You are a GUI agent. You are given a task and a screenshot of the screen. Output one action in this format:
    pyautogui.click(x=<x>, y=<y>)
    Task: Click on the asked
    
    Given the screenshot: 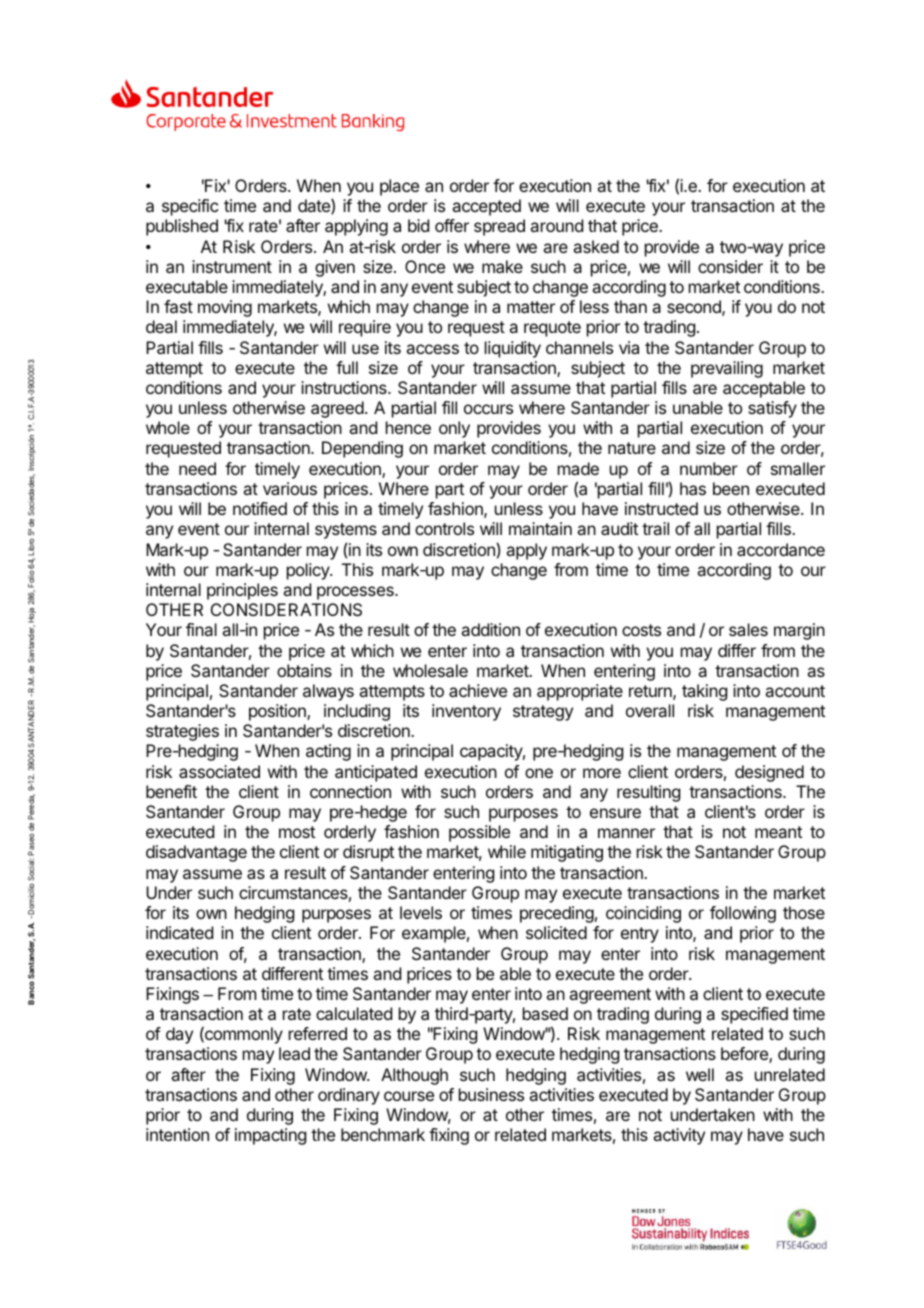 What is the action you would take?
    pyautogui.click(x=596, y=246)
